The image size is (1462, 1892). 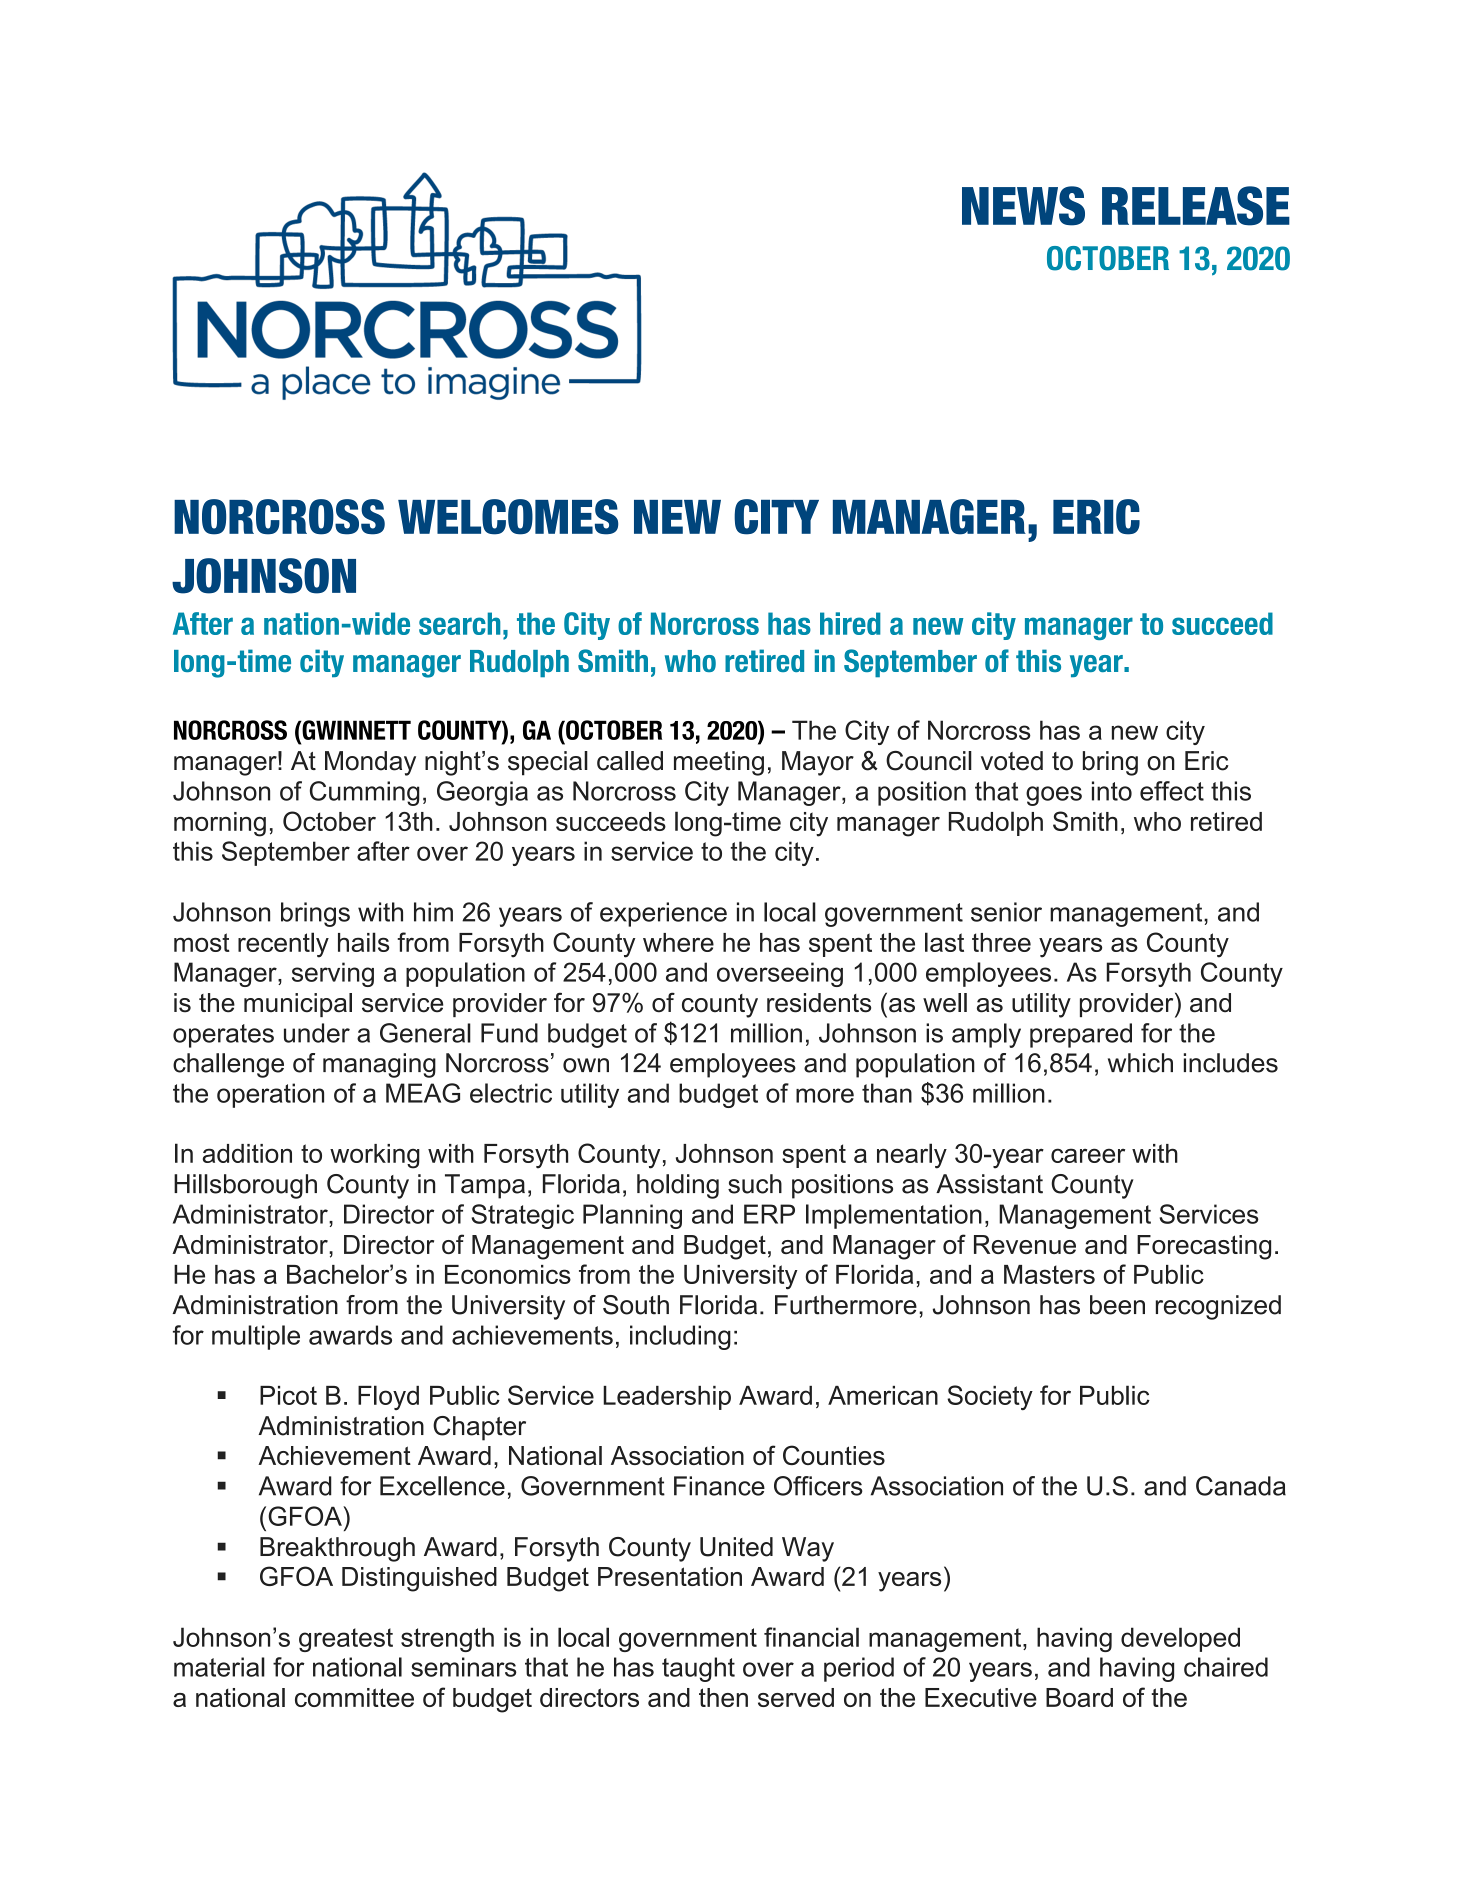 I want to click on including, so click(x=680, y=1337).
